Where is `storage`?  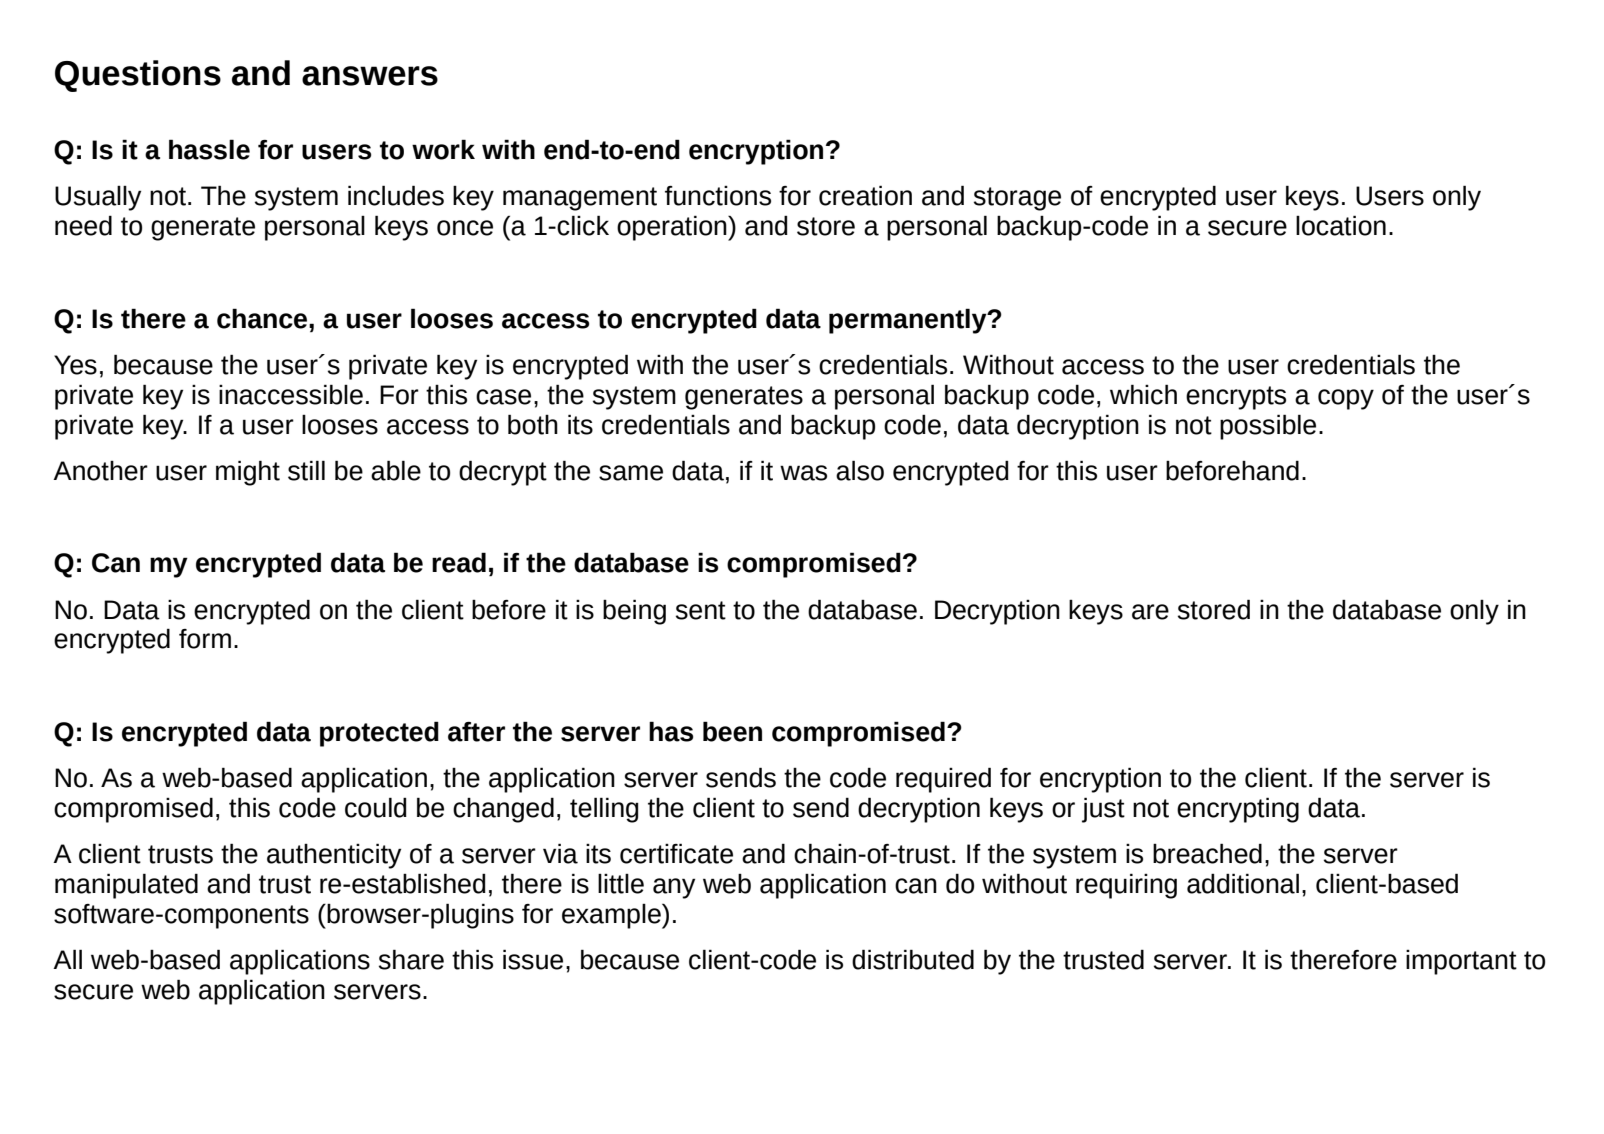 storage is located at coordinates (1017, 199).
